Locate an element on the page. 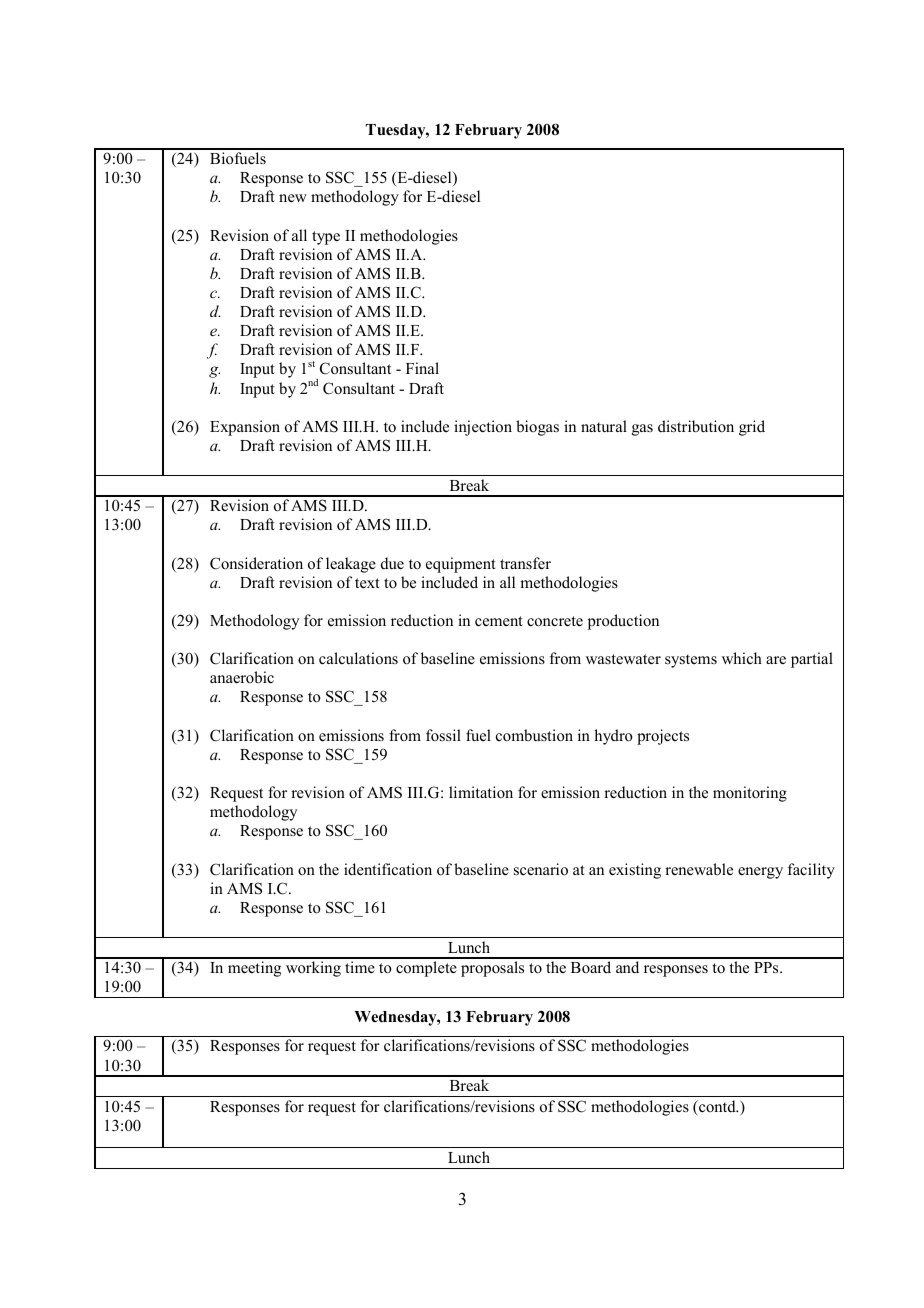  type is located at coordinates (326, 238).
